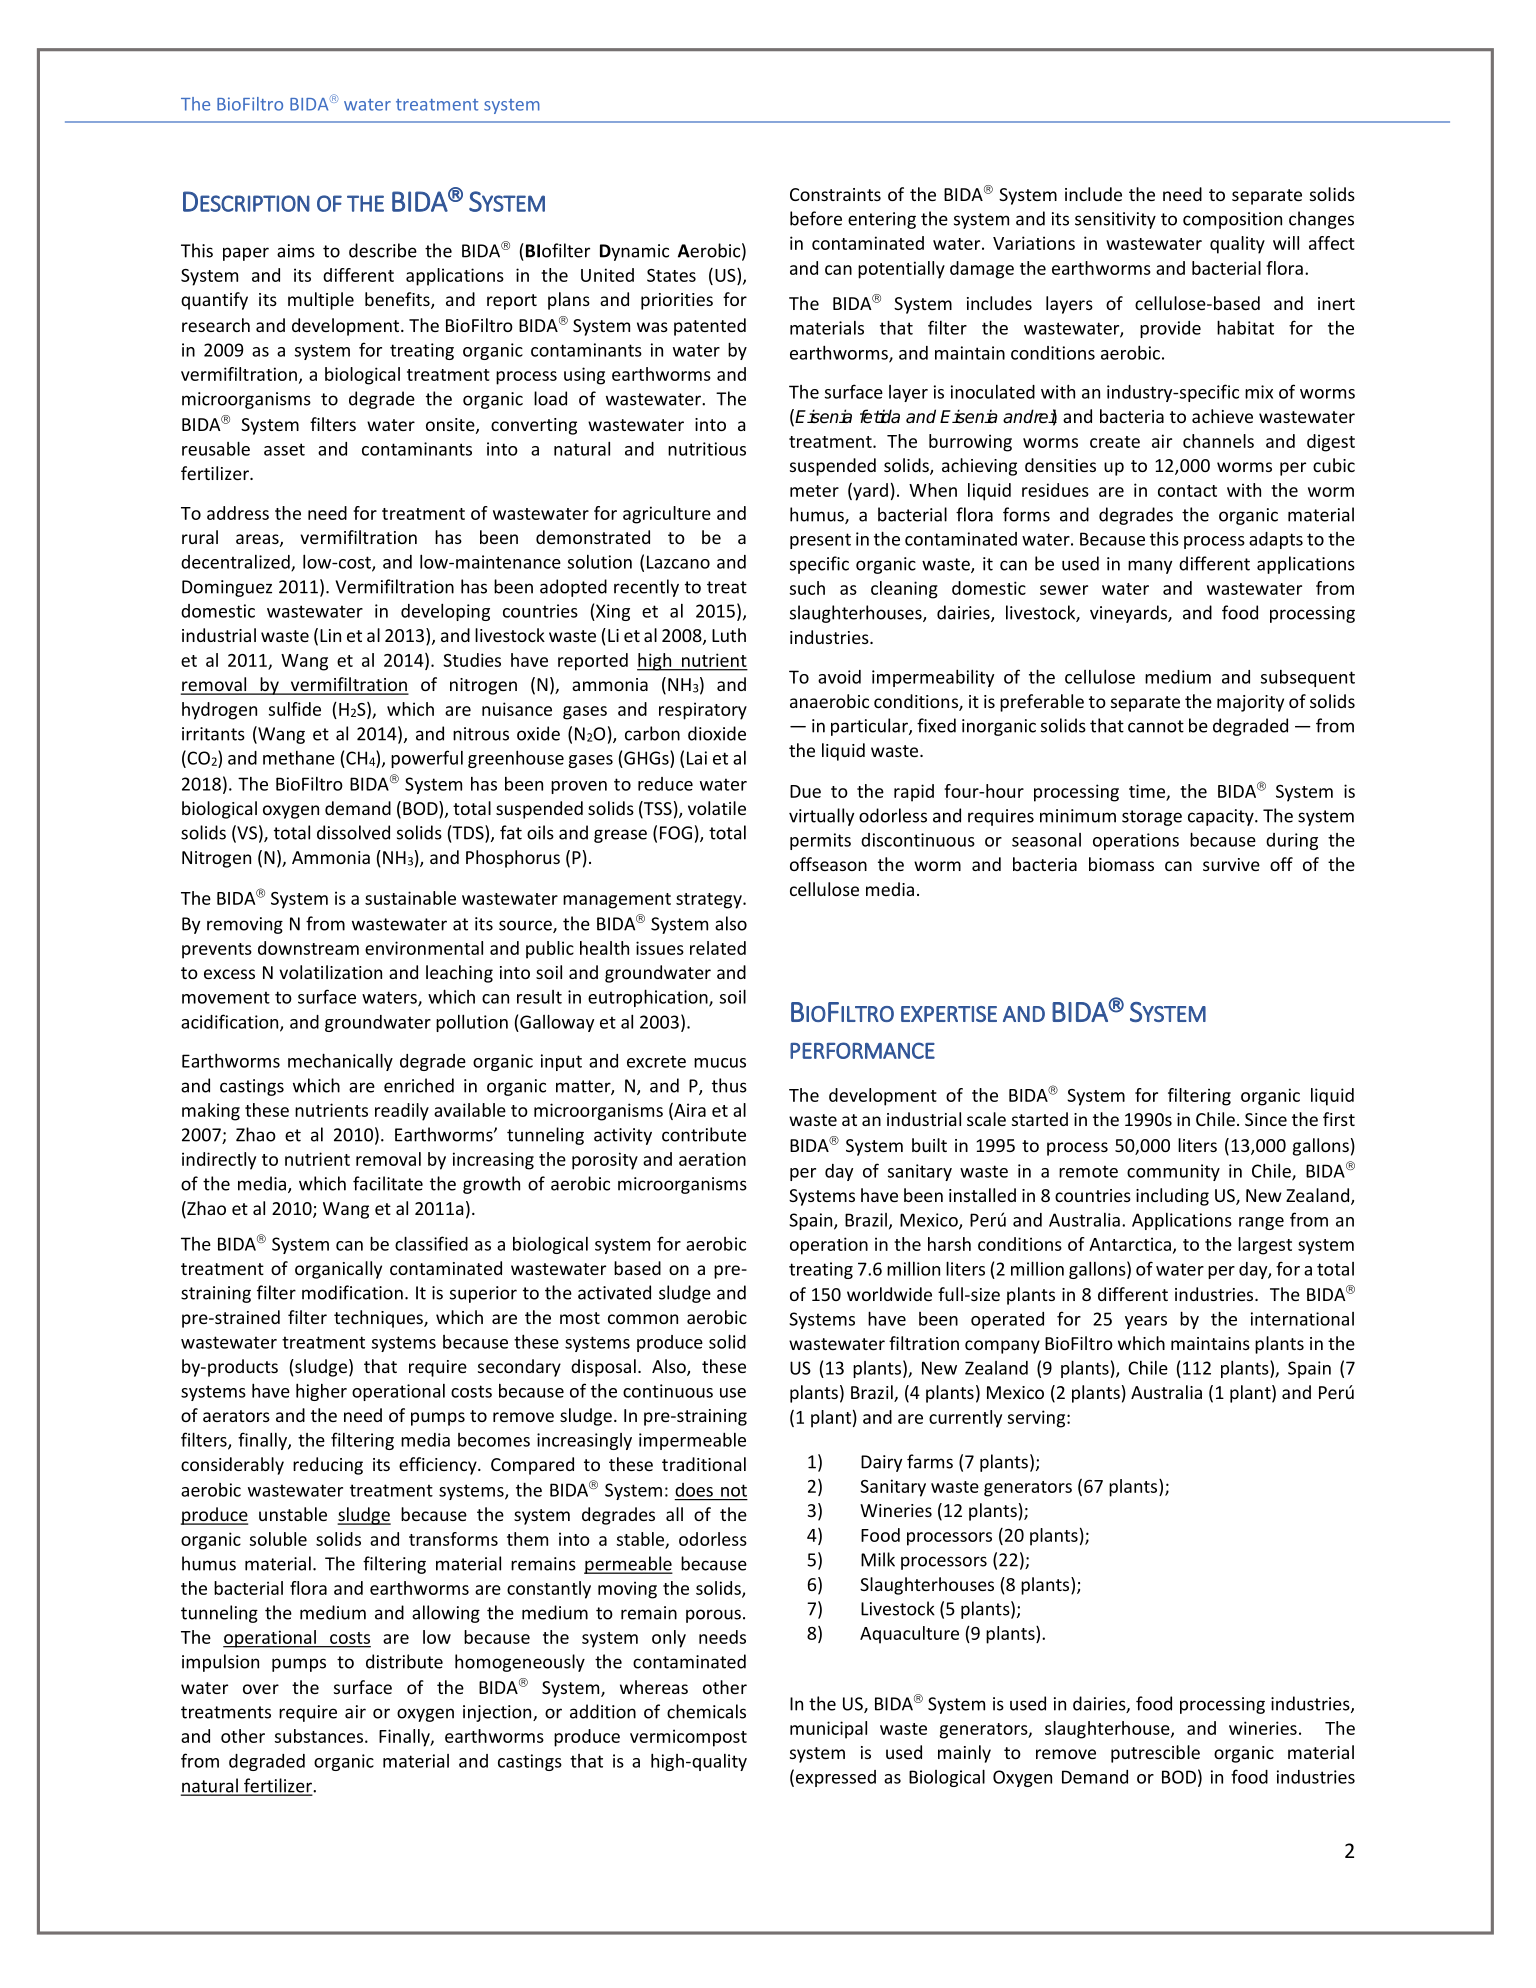 This page has width=1536, height=1988. I want to click on related, so click(718, 948).
